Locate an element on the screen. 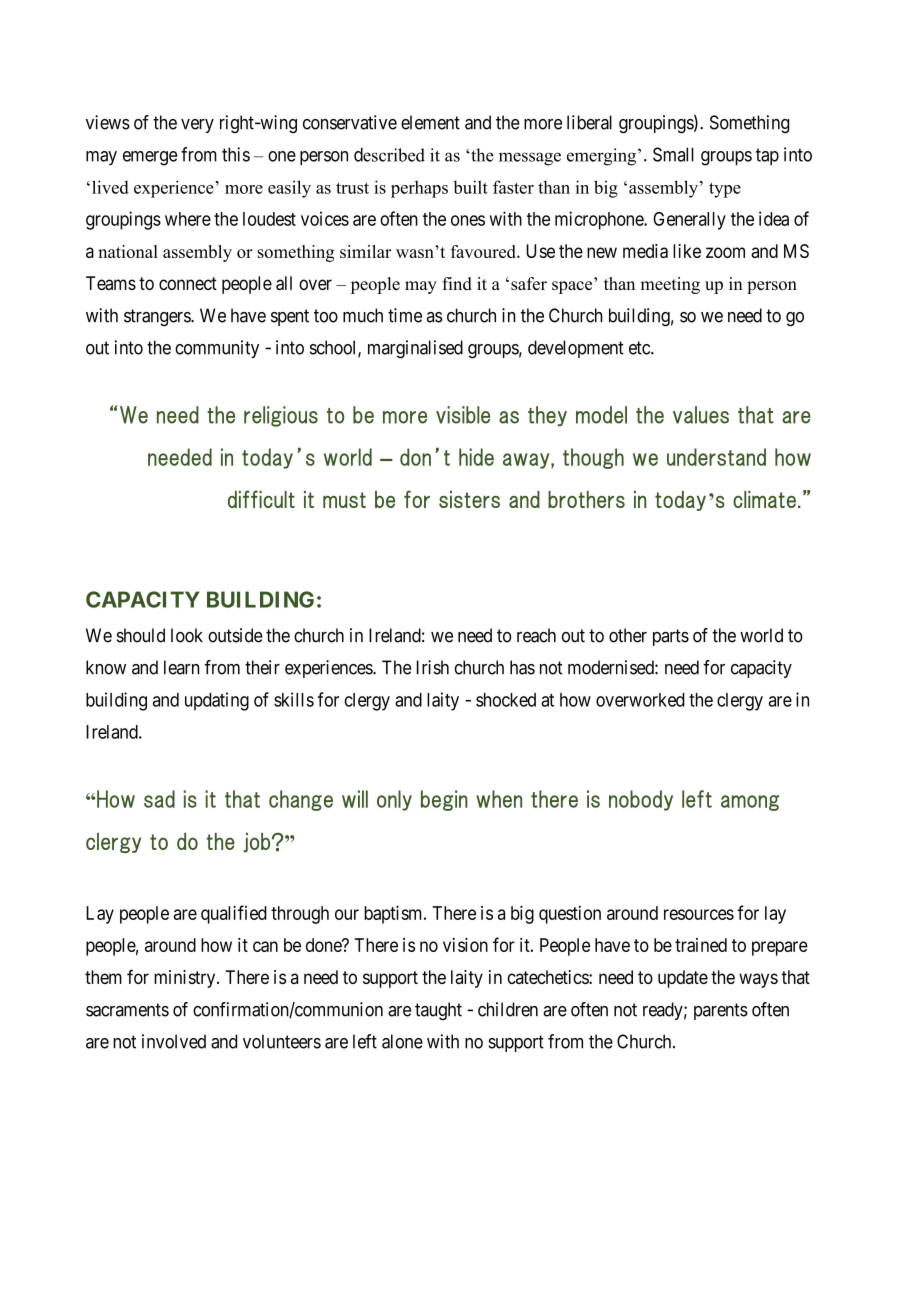 The image size is (924, 1308). element is located at coordinates (430, 122).
